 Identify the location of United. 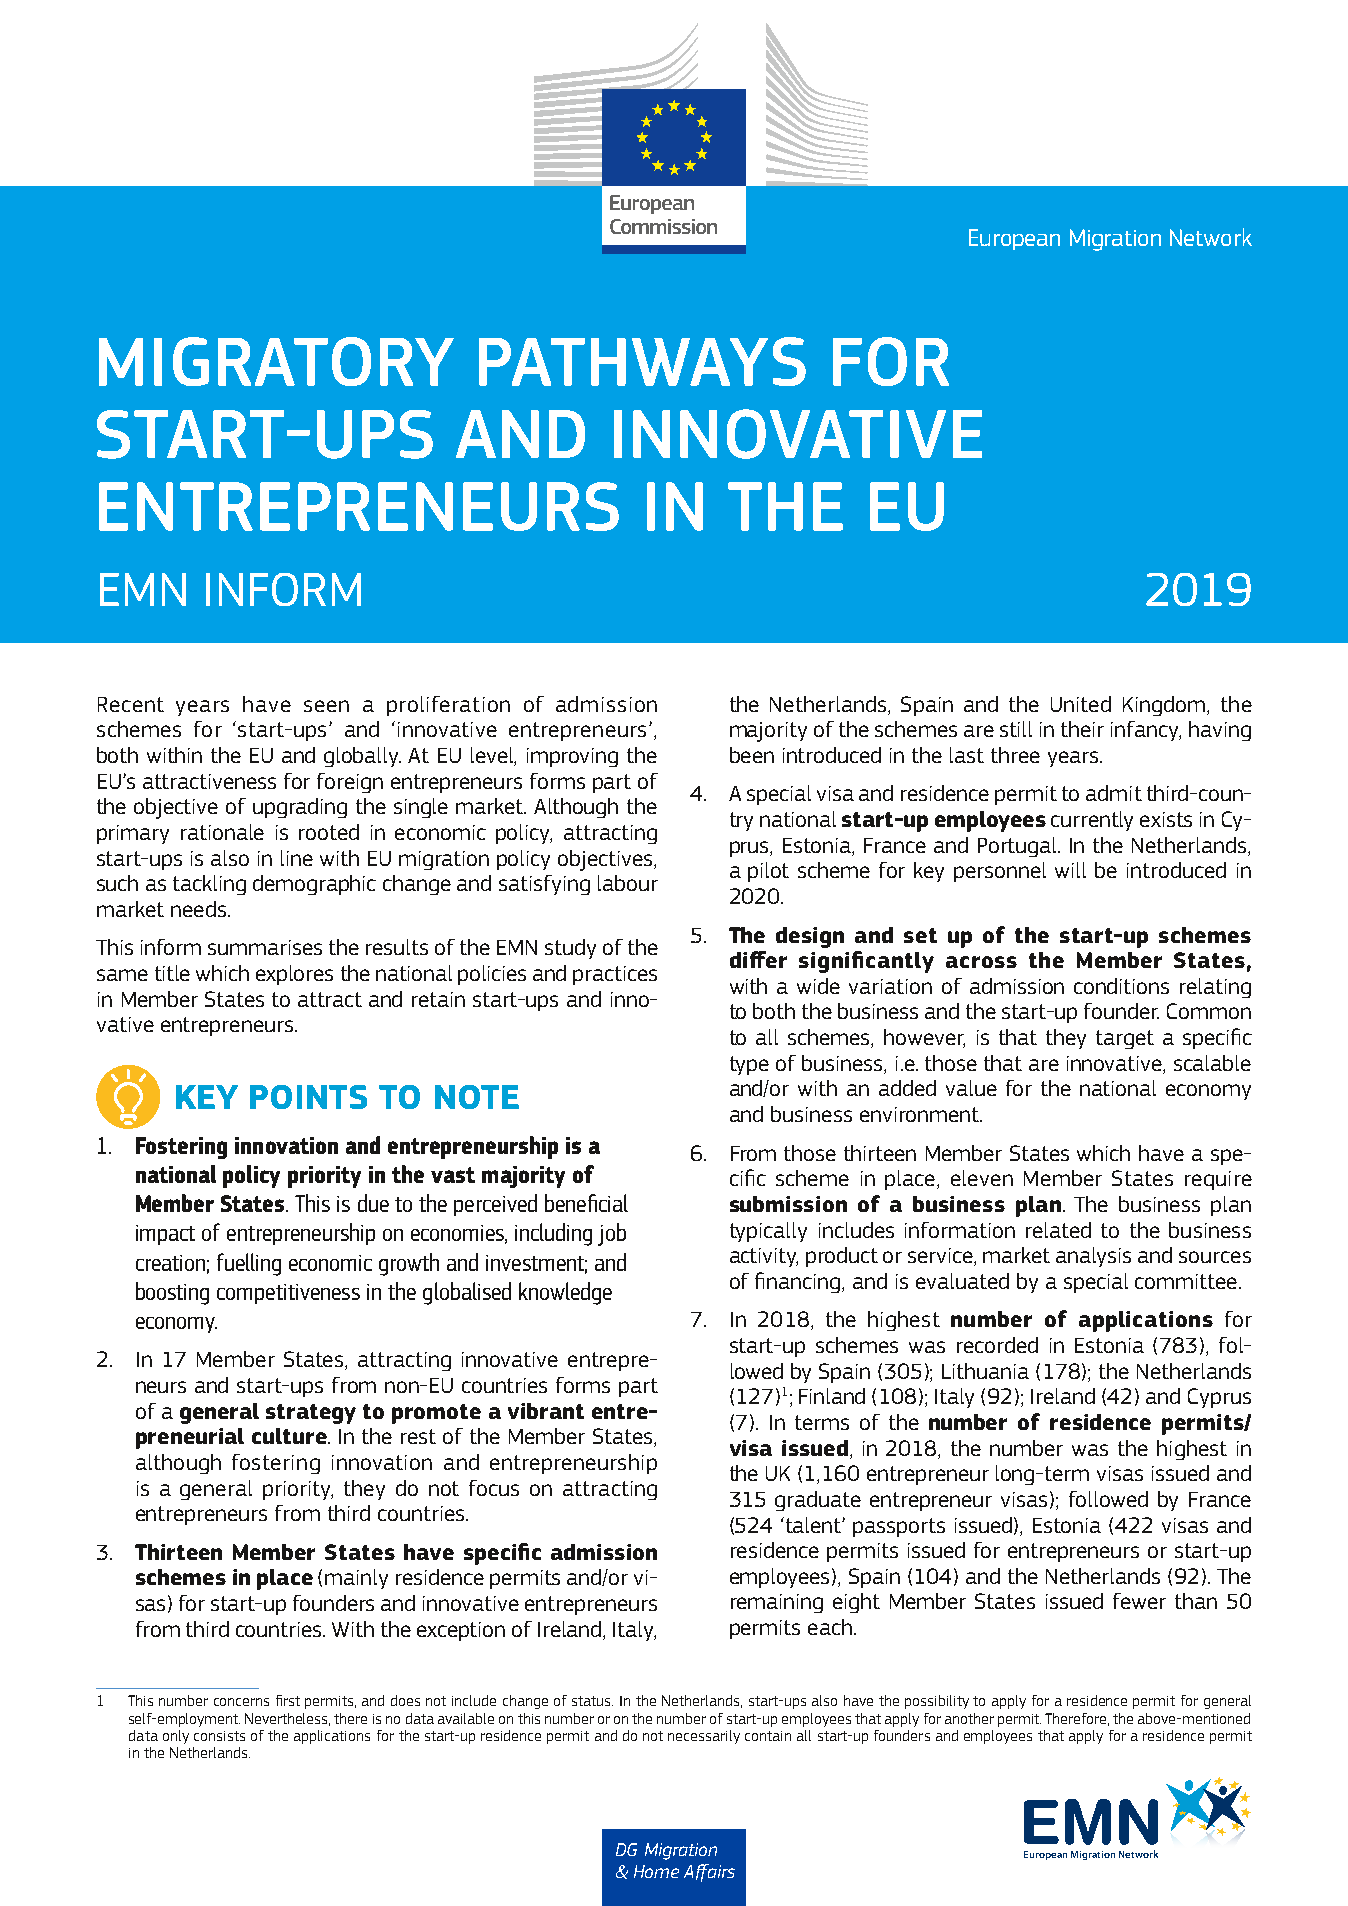
(1081, 704).
